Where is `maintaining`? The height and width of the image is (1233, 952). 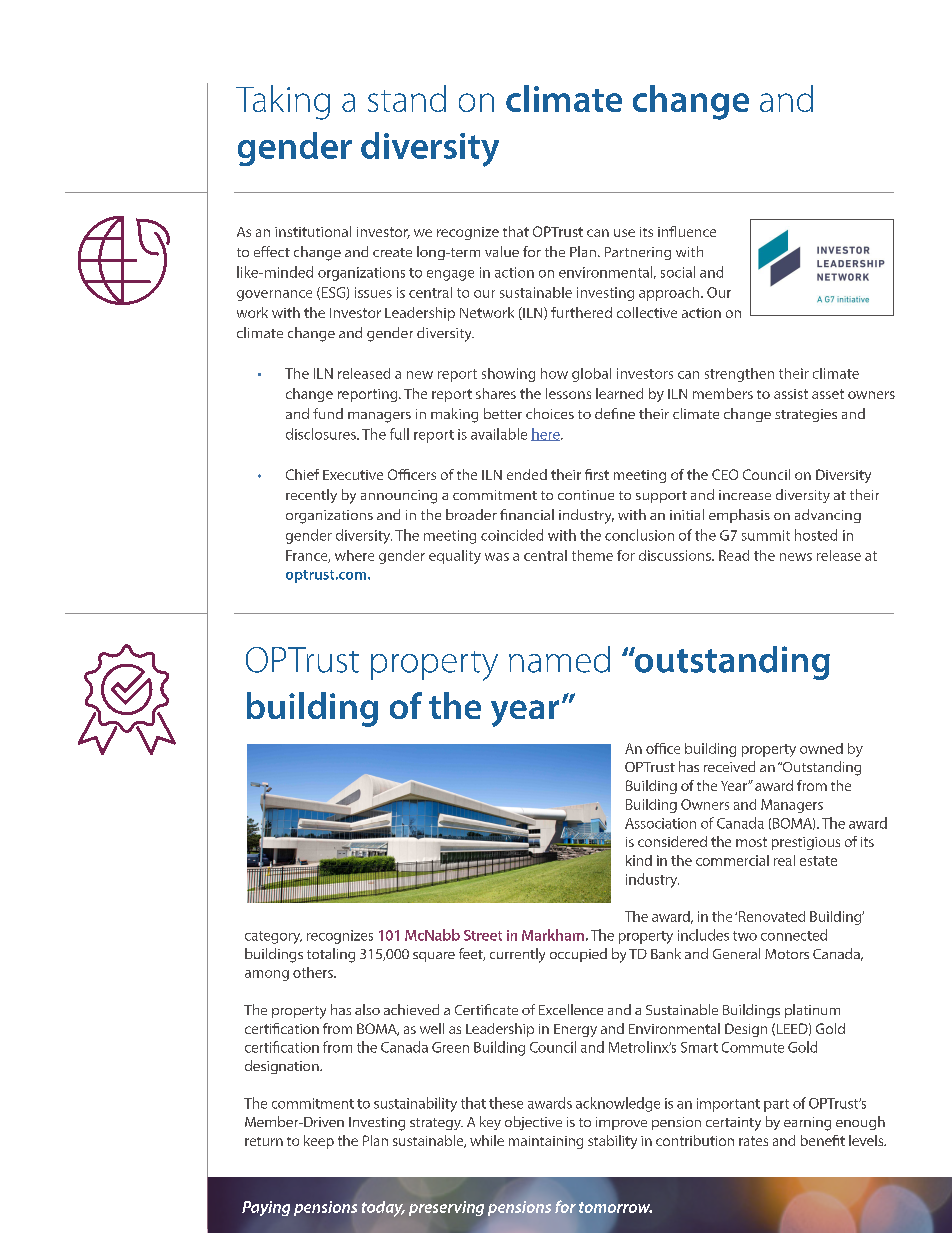
maintaining is located at coordinates (546, 1142).
